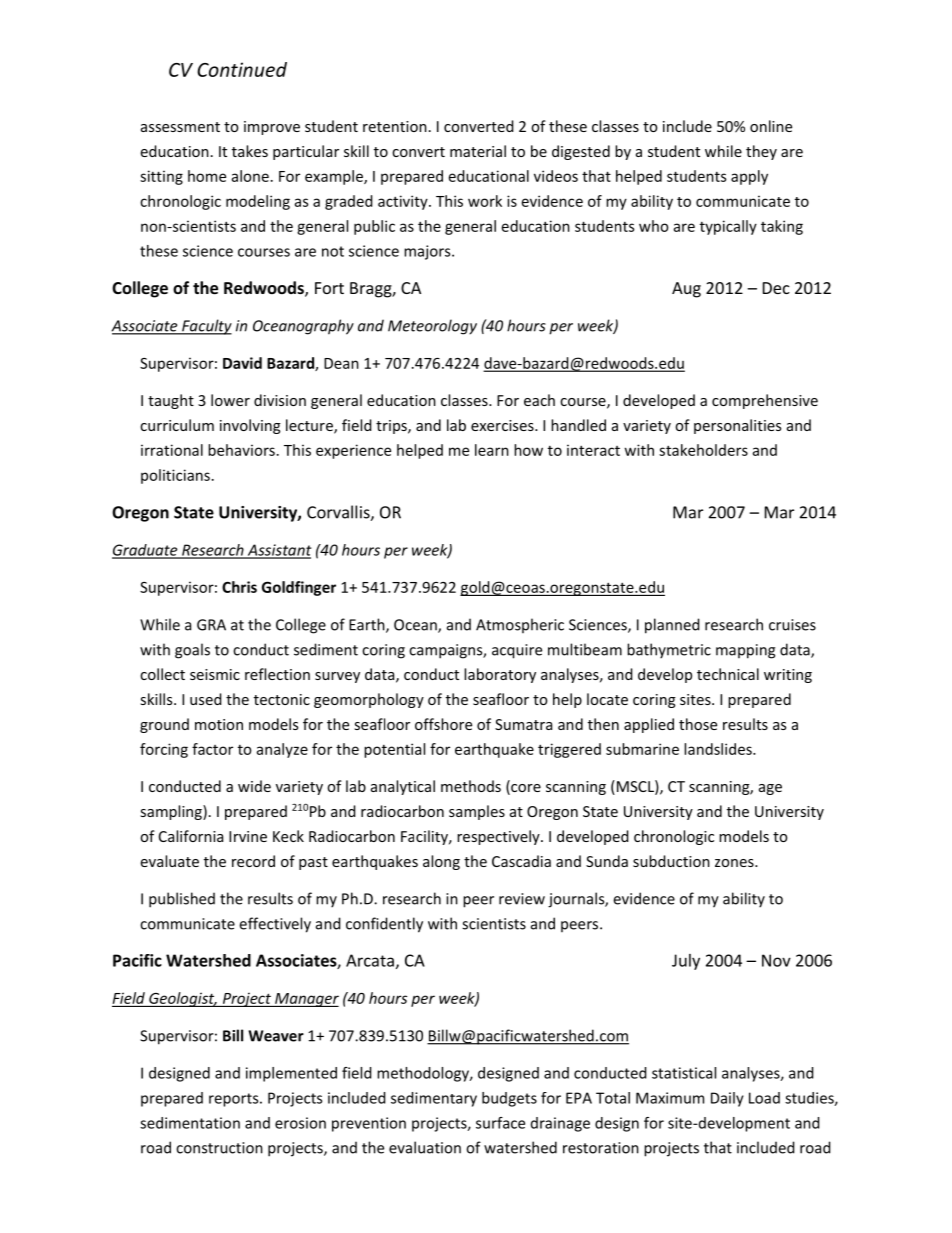  What do you see at coordinates (471, 786) in the document?
I see `methods` at bounding box center [471, 786].
